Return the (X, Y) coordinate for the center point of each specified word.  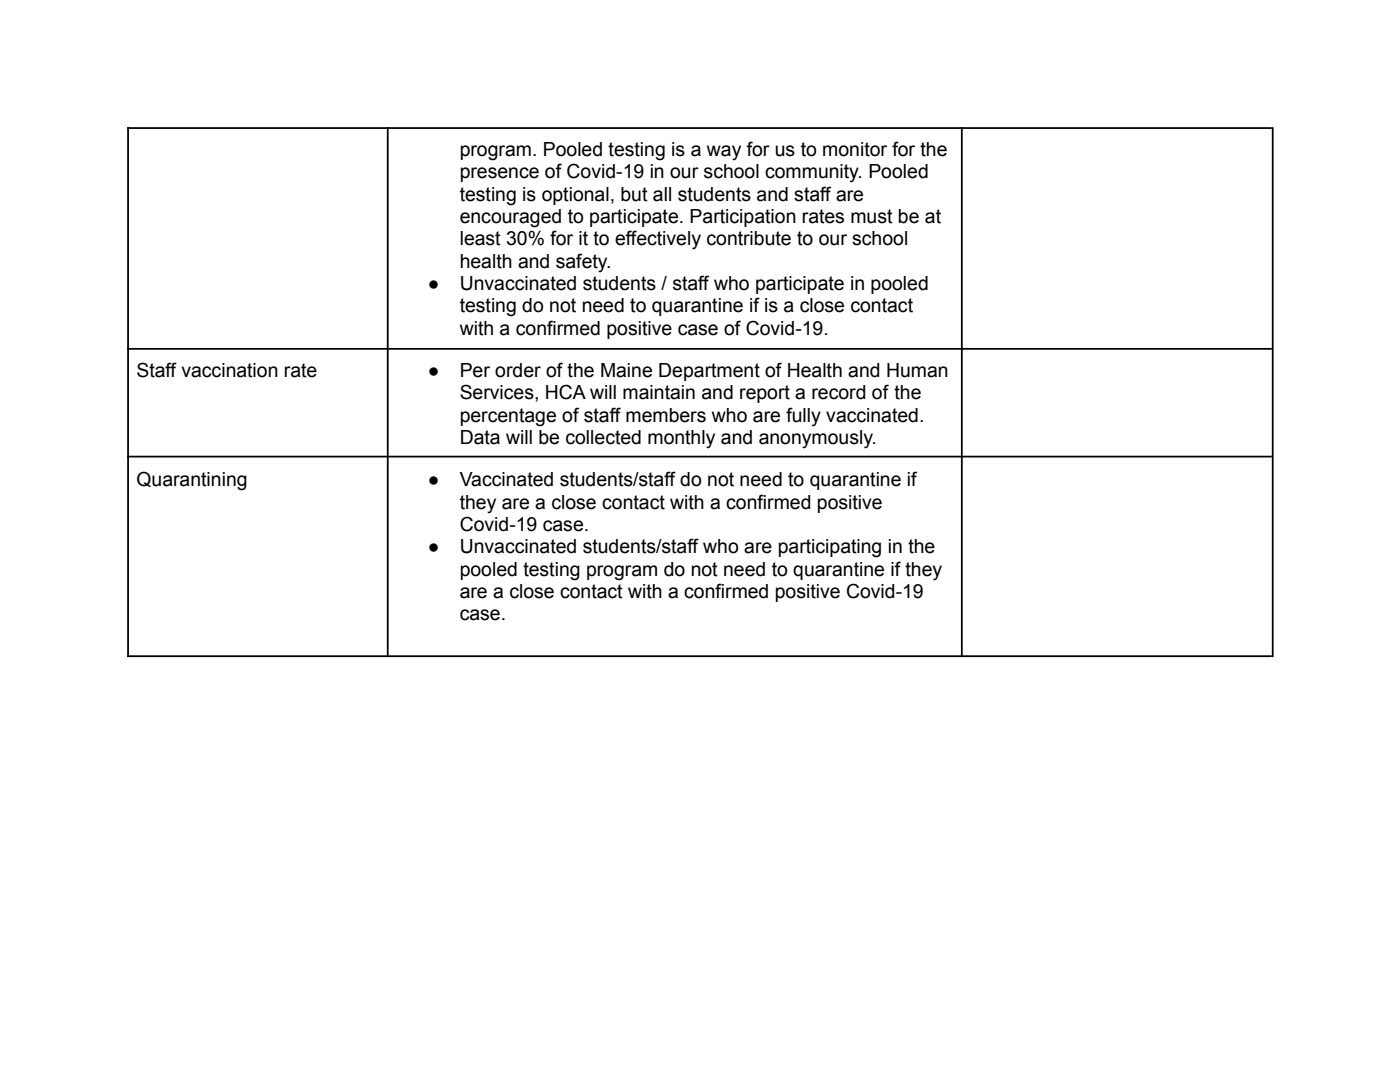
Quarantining (192, 481)
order (518, 370)
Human (917, 370)
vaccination (229, 370)
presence (500, 174)
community (813, 173)
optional (575, 196)
